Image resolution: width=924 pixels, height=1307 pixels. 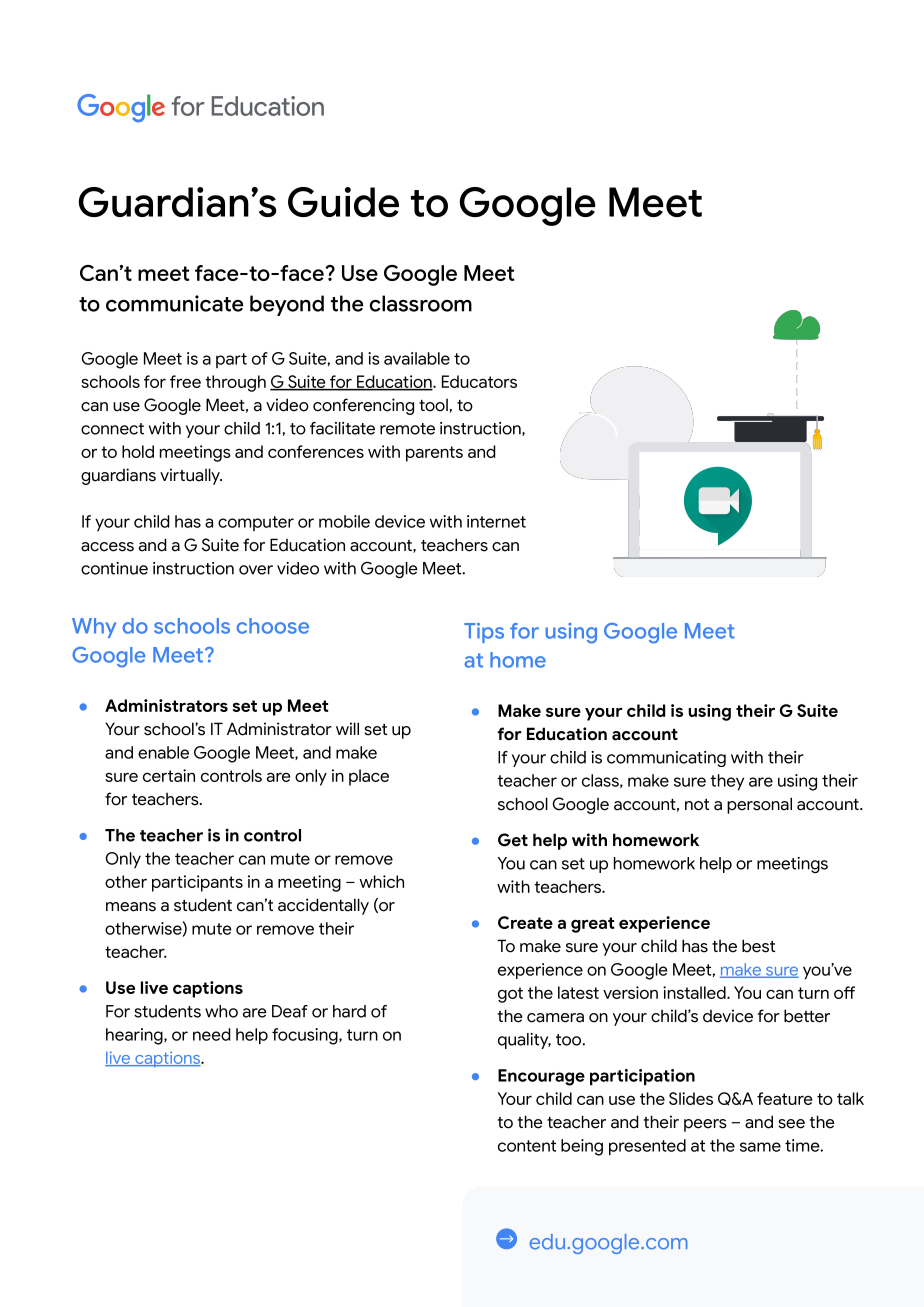 I want to click on Guide, so click(x=343, y=202).
